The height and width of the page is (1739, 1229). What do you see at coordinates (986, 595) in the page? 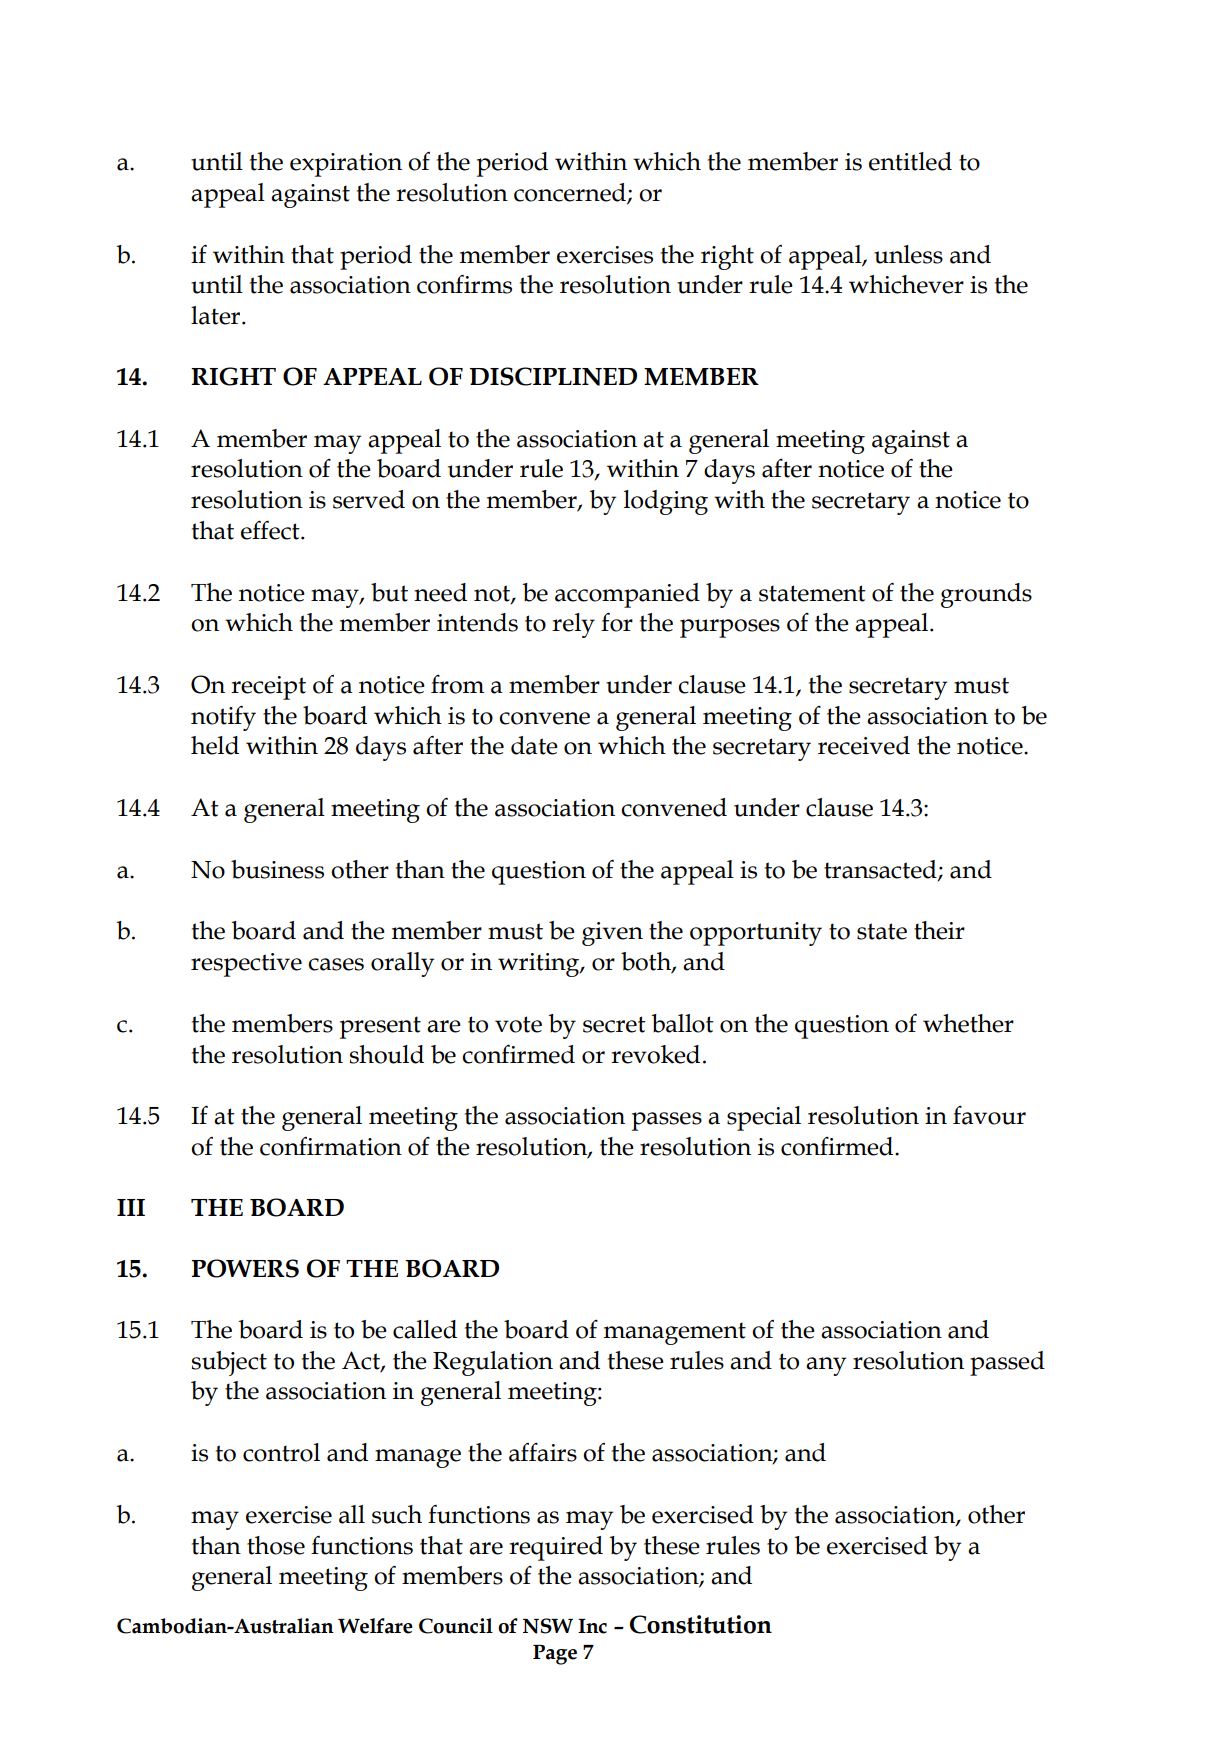
I see `grounds` at bounding box center [986, 595].
